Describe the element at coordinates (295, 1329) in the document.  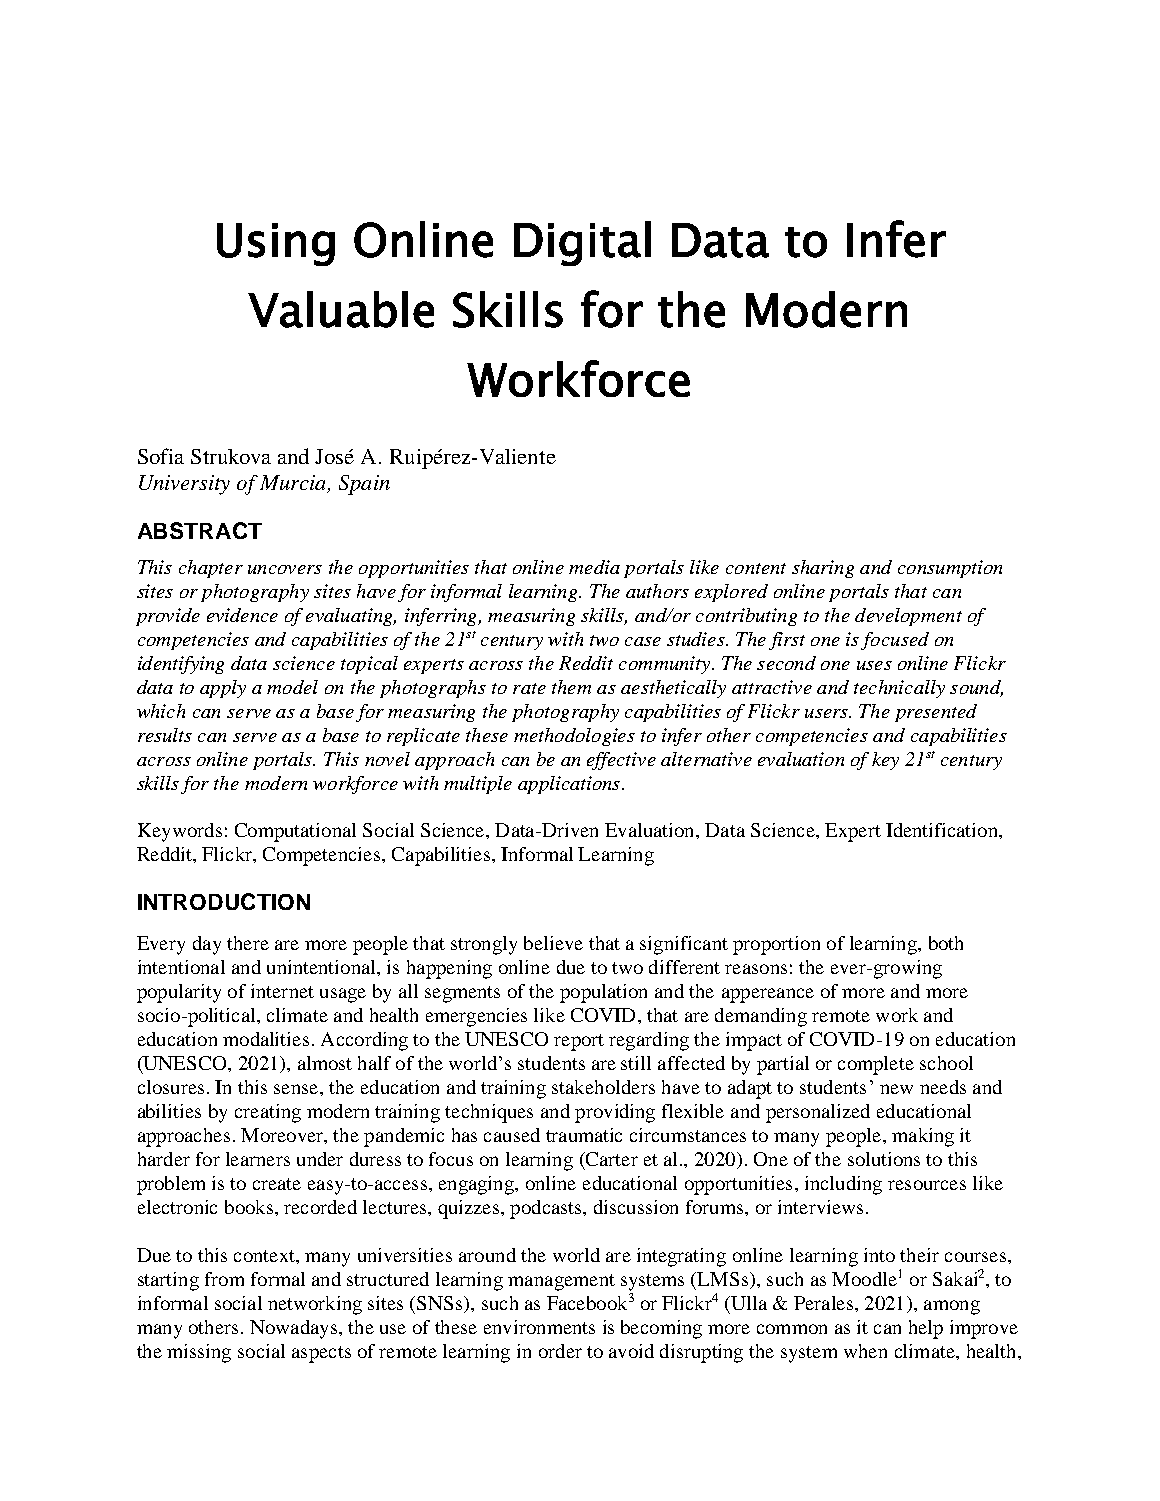
I see `Nowadays` at that location.
